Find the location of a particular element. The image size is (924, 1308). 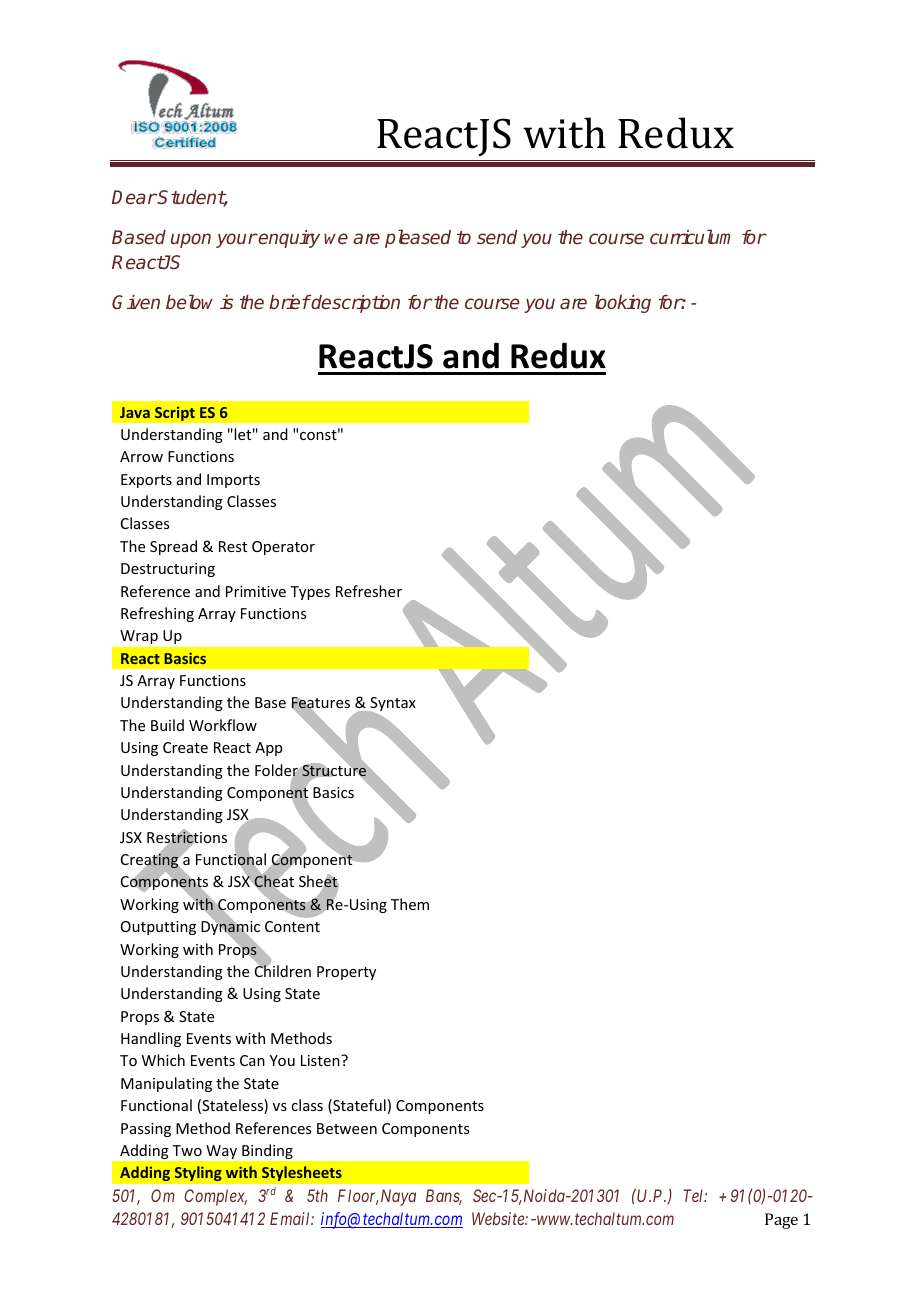

Create is located at coordinates (185, 747).
